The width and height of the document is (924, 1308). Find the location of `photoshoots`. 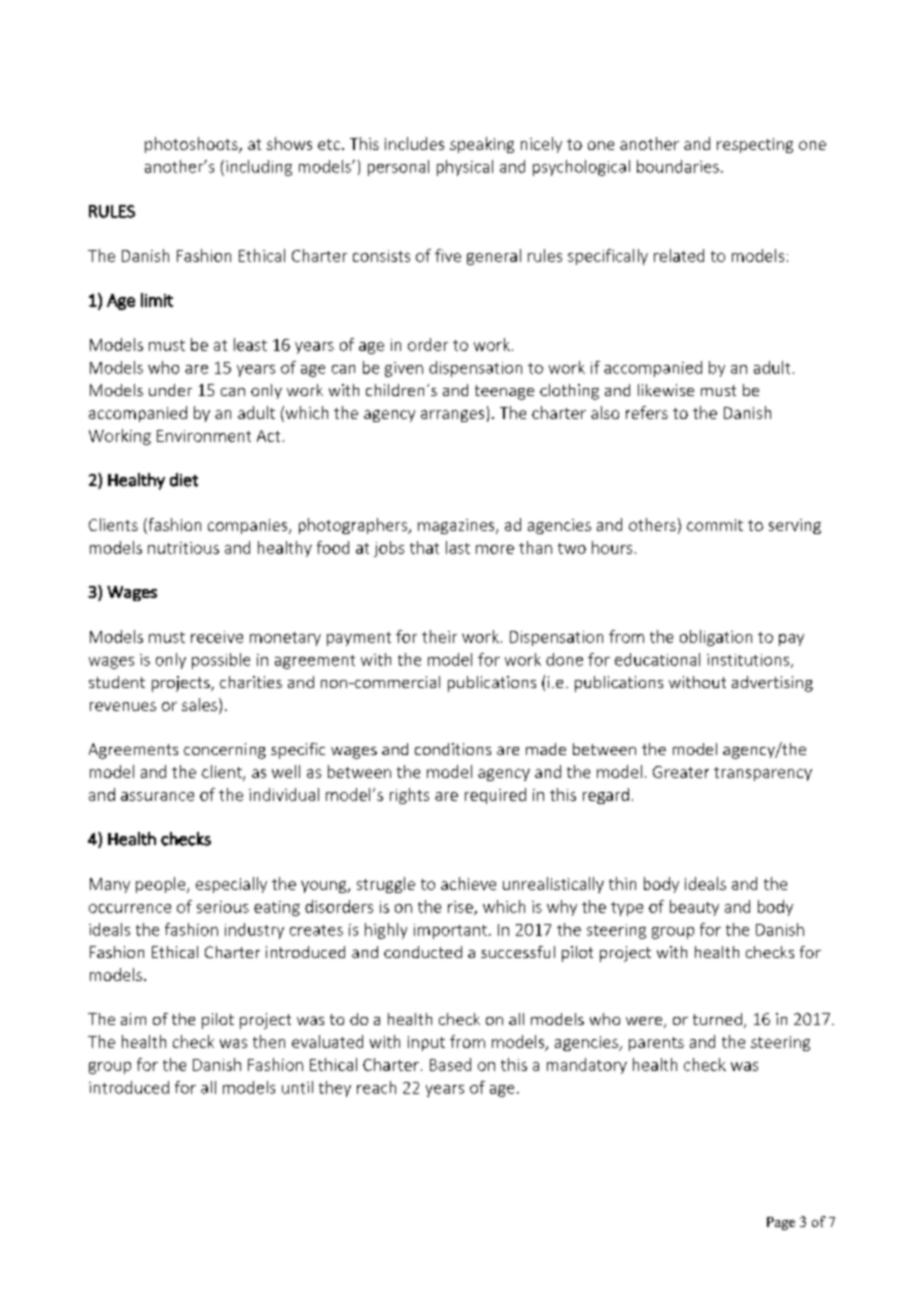

photoshoots is located at coordinates (192, 145).
